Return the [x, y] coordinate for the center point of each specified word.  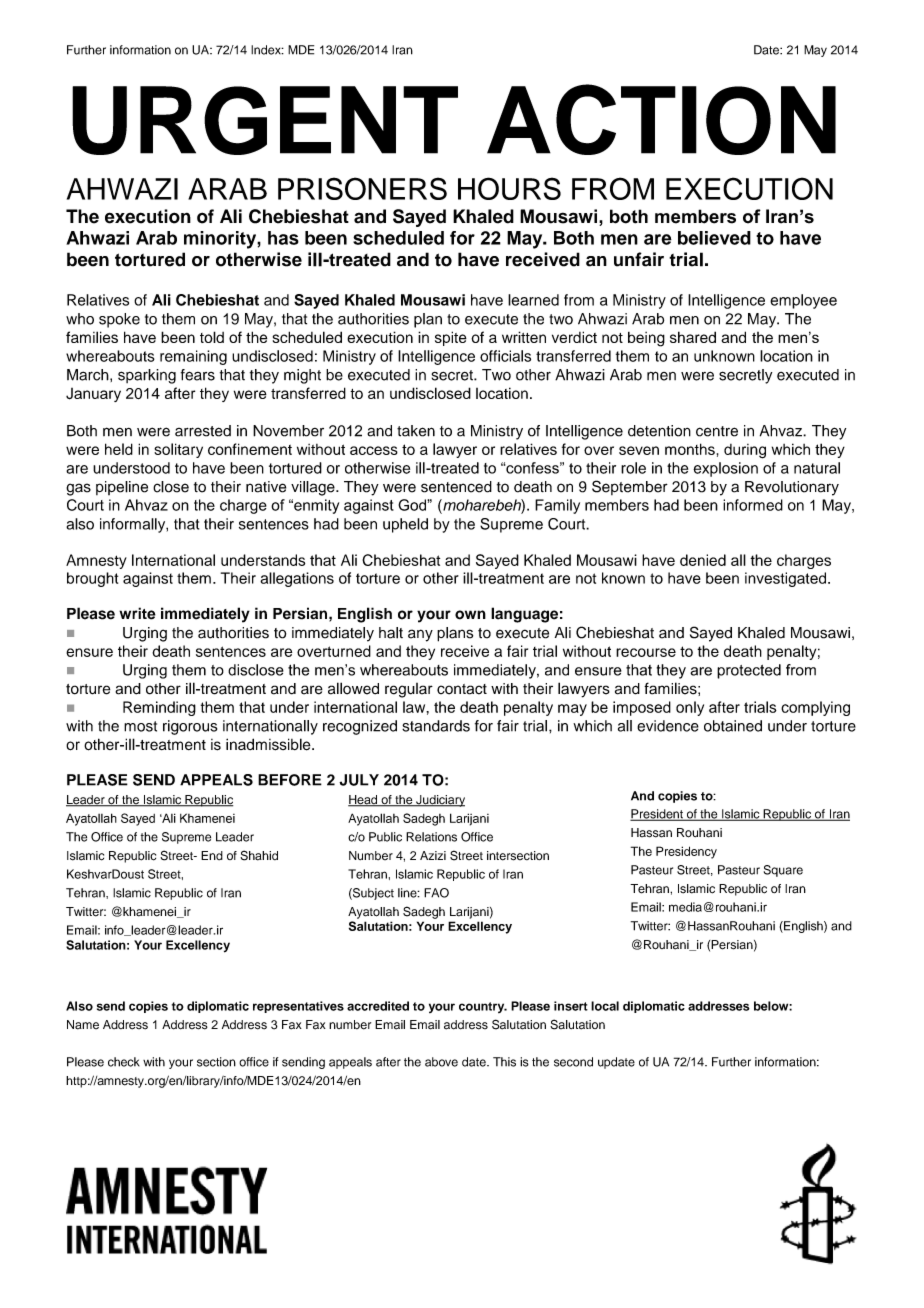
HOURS [509, 188]
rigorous [190, 727]
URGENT [265, 120]
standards [436, 726]
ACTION [661, 119]
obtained [733, 726]
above [441, 1062]
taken [416, 431]
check [124, 1062]
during [745, 451]
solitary [178, 450]
